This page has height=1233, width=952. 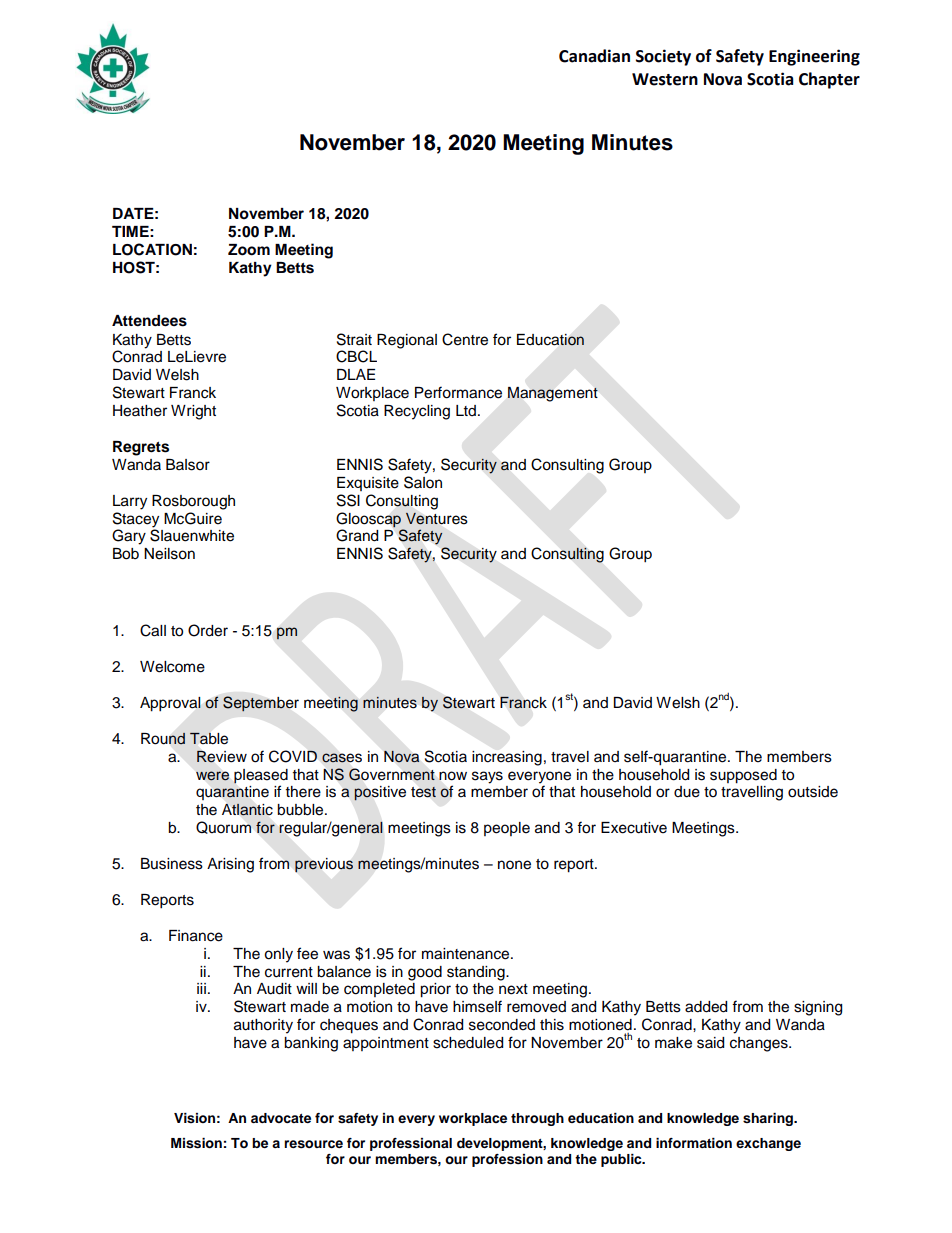 I want to click on through, so click(x=537, y=1119).
